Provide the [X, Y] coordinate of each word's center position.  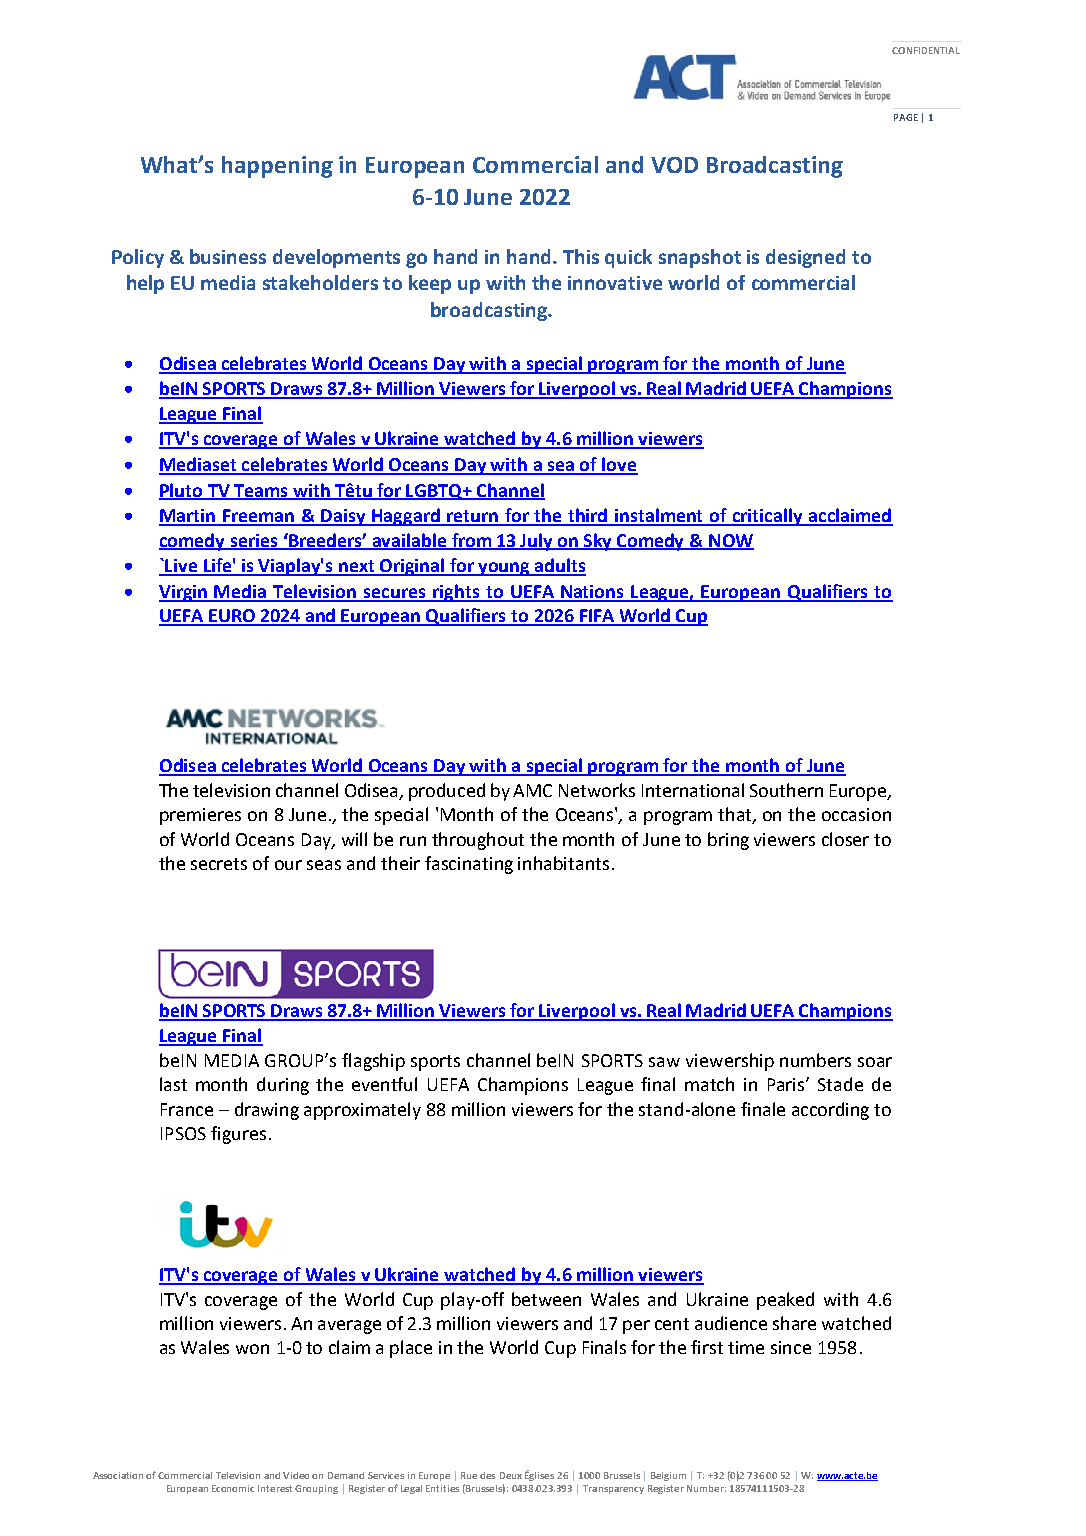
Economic [233, 1488]
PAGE [906, 117]
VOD [674, 165]
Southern [786, 790]
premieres [200, 816]
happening [277, 167]
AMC [532, 790]
